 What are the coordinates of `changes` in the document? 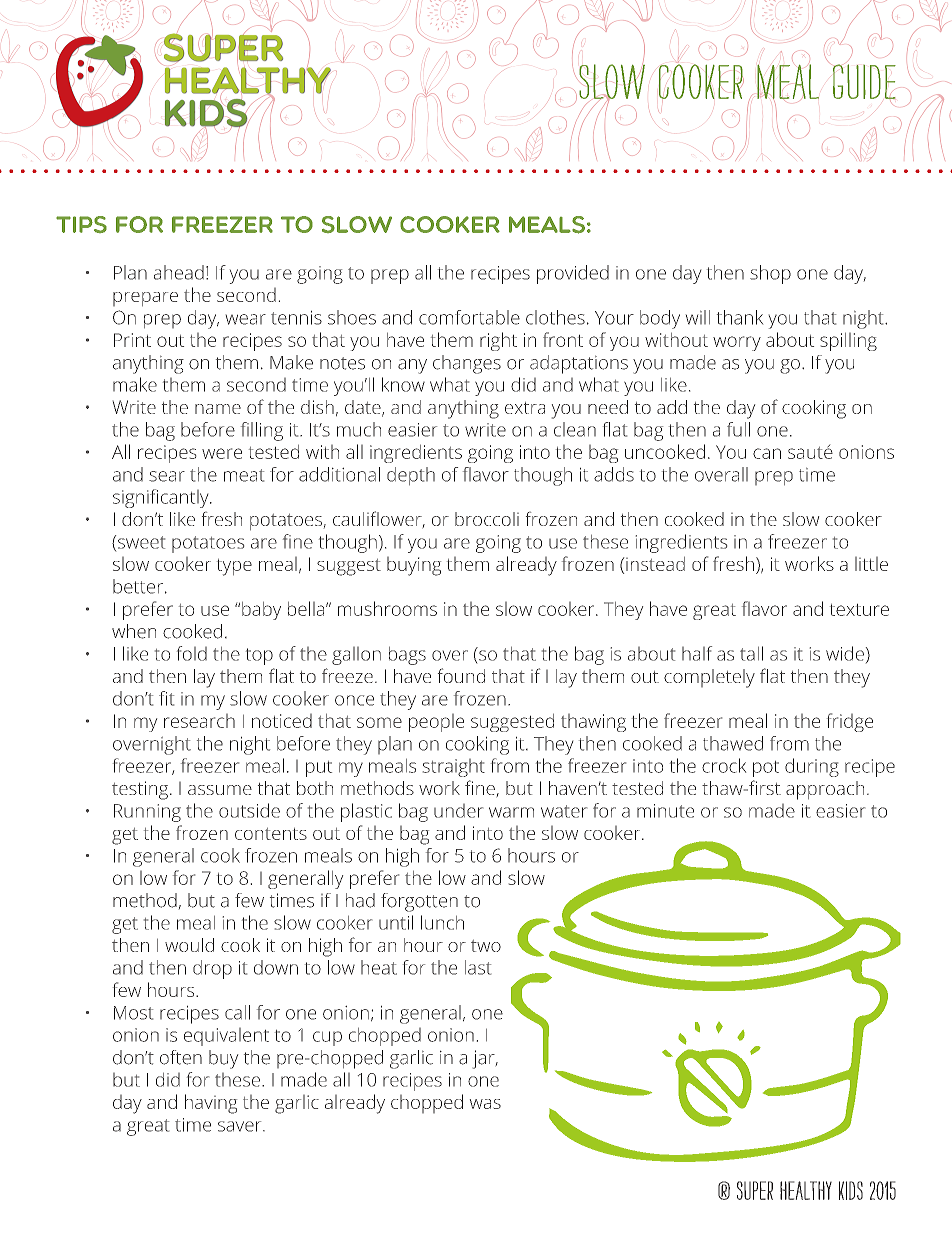 It's located at (467, 364).
